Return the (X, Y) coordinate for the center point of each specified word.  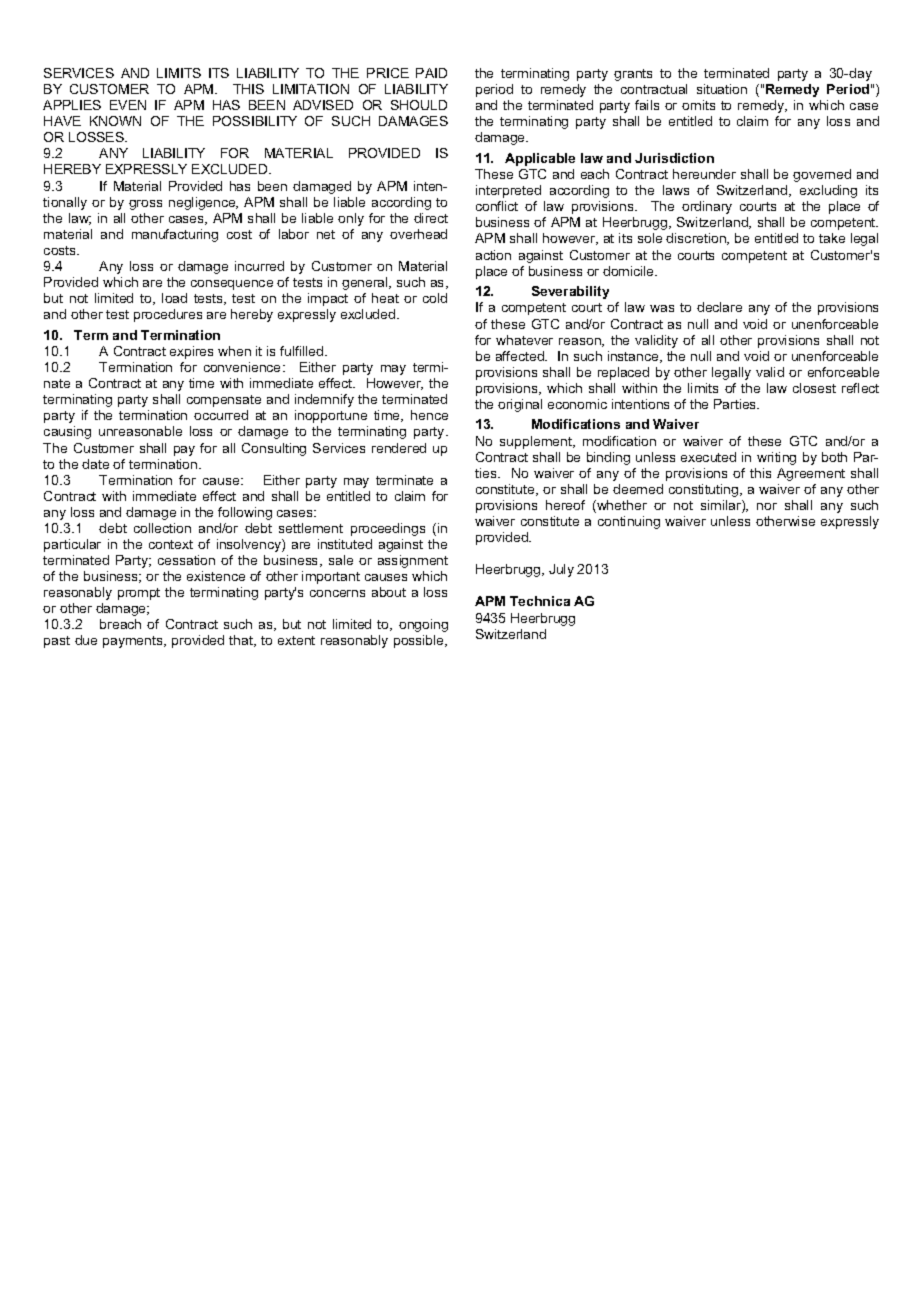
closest (814, 388)
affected (521, 356)
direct (431, 218)
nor (767, 506)
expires (191, 352)
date (95, 464)
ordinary (707, 207)
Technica (540, 601)
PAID (431, 73)
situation (722, 89)
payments (134, 642)
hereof (565, 505)
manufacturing (175, 235)
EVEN (128, 105)
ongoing (423, 625)
